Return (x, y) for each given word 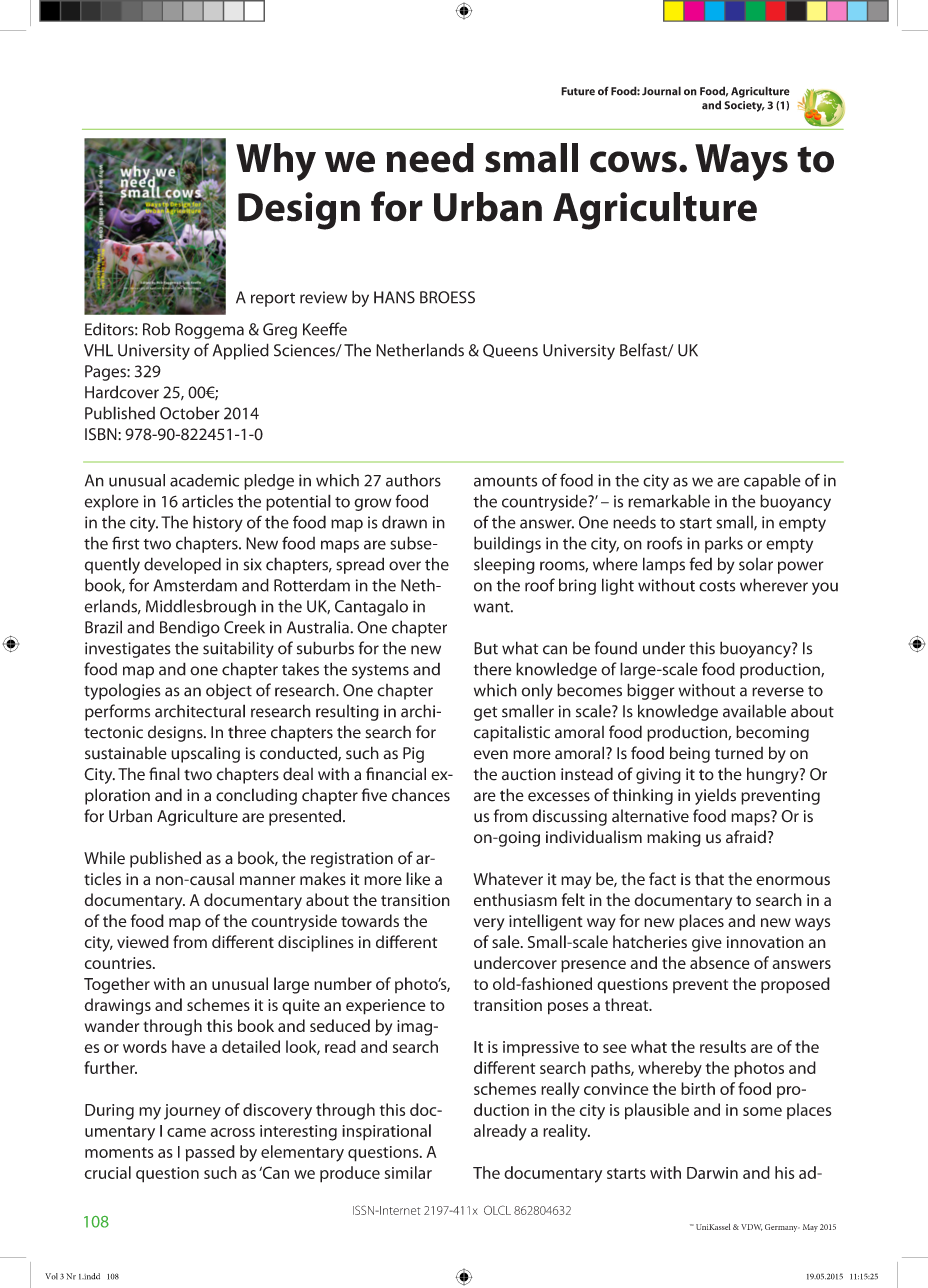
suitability (238, 649)
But (486, 648)
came (186, 1132)
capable (772, 482)
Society (744, 106)
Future (578, 91)
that (709, 879)
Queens (510, 351)
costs (717, 586)
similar (408, 1172)
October (190, 413)
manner (267, 881)
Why (276, 162)
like (418, 879)
